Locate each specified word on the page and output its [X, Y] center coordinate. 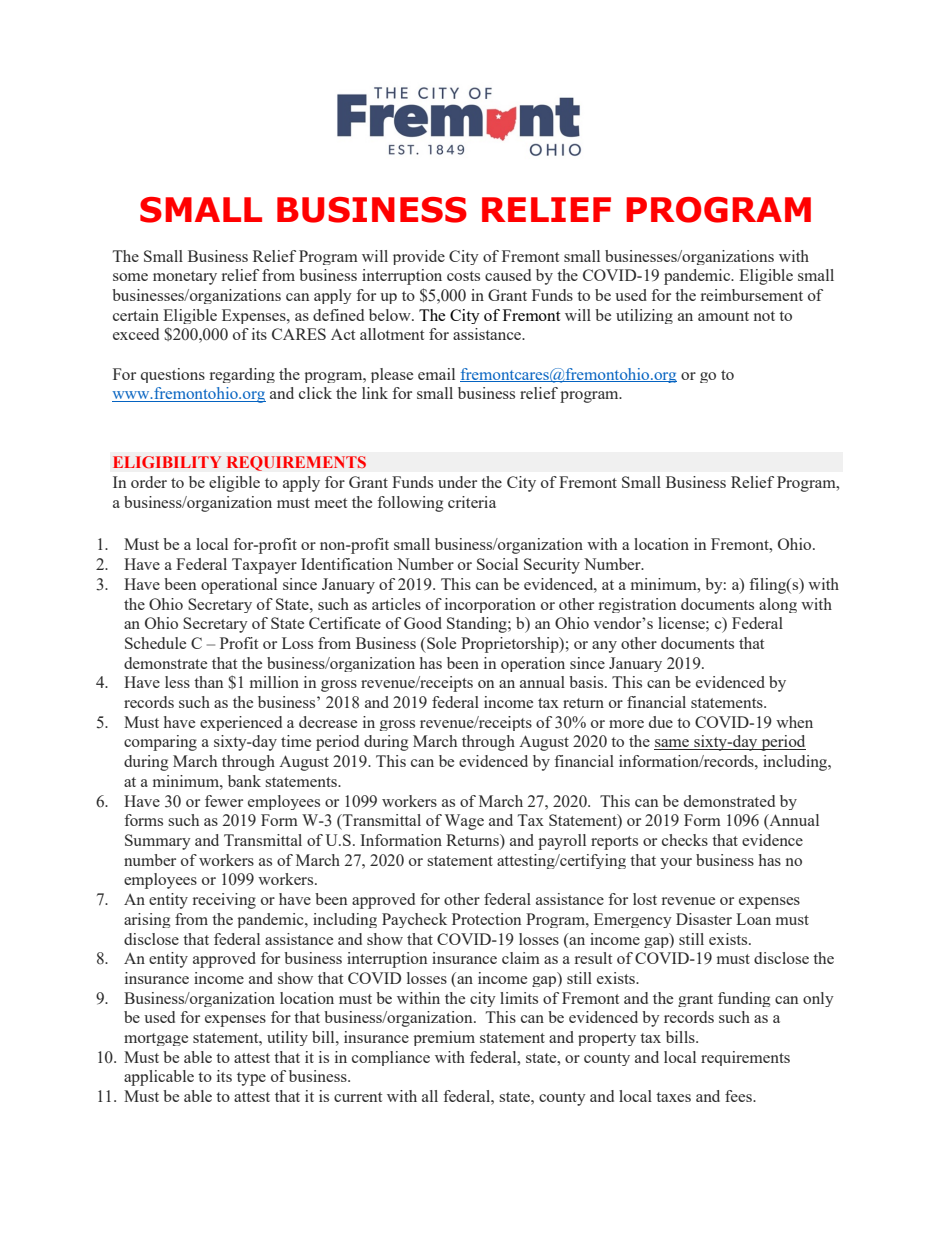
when [794, 722]
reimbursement [752, 295]
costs [463, 276]
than [208, 682]
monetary [185, 278]
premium [444, 1038]
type [251, 1079]
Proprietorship [511, 645]
